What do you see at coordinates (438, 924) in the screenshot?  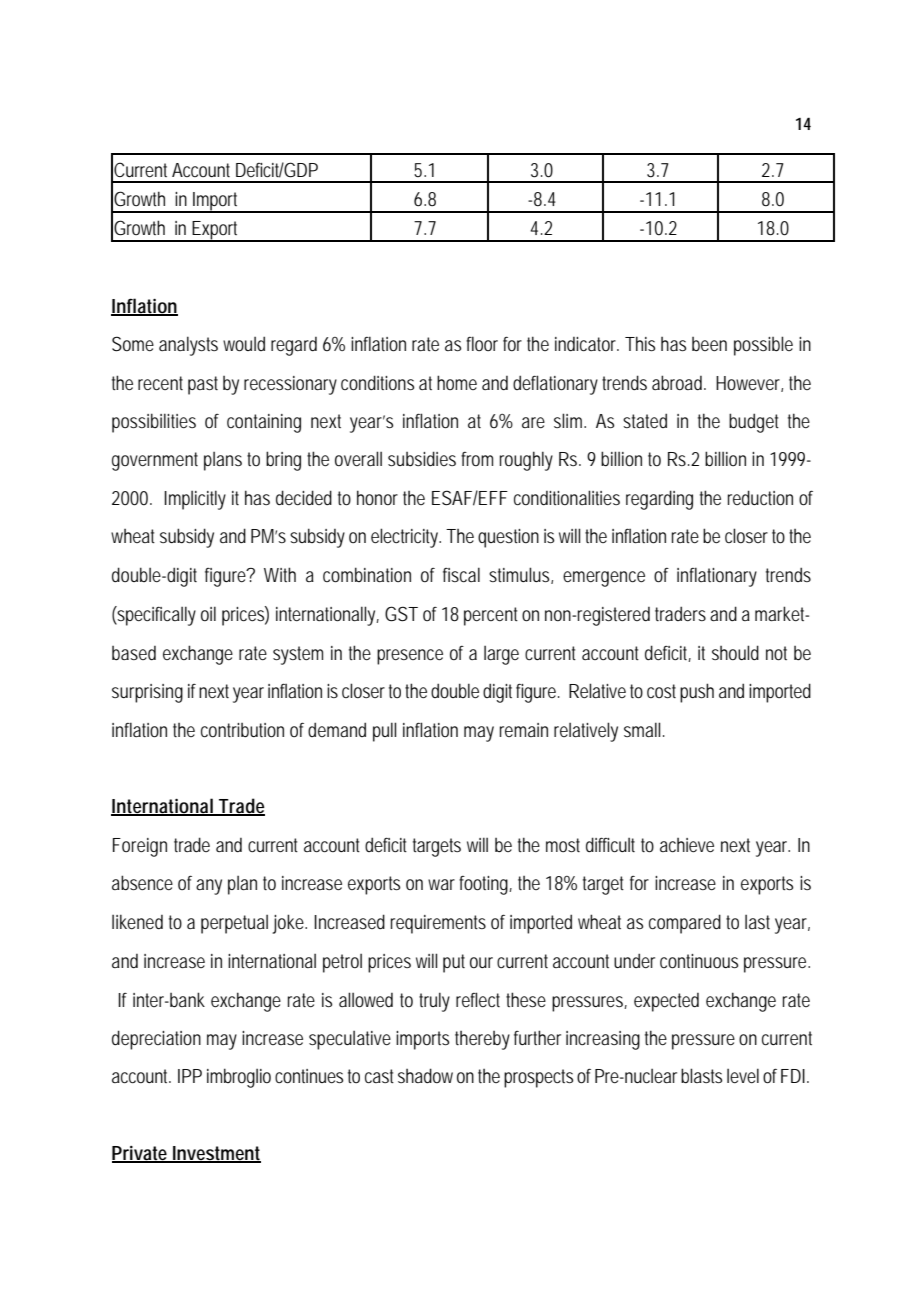 I see `requirements` at bounding box center [438, 924].
